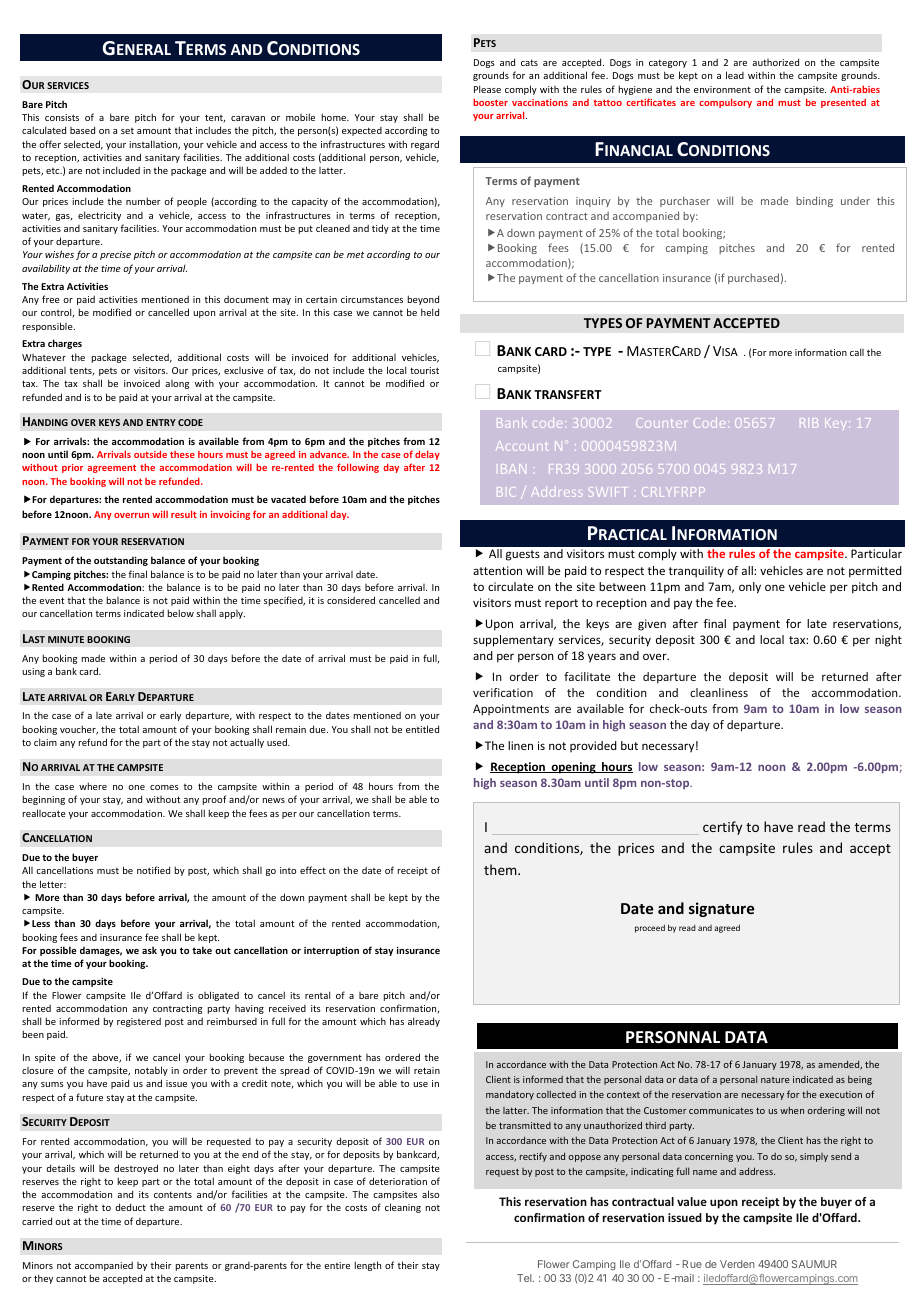 This document has width=924, height=1308. I want to click on them, so click(501, 869).
